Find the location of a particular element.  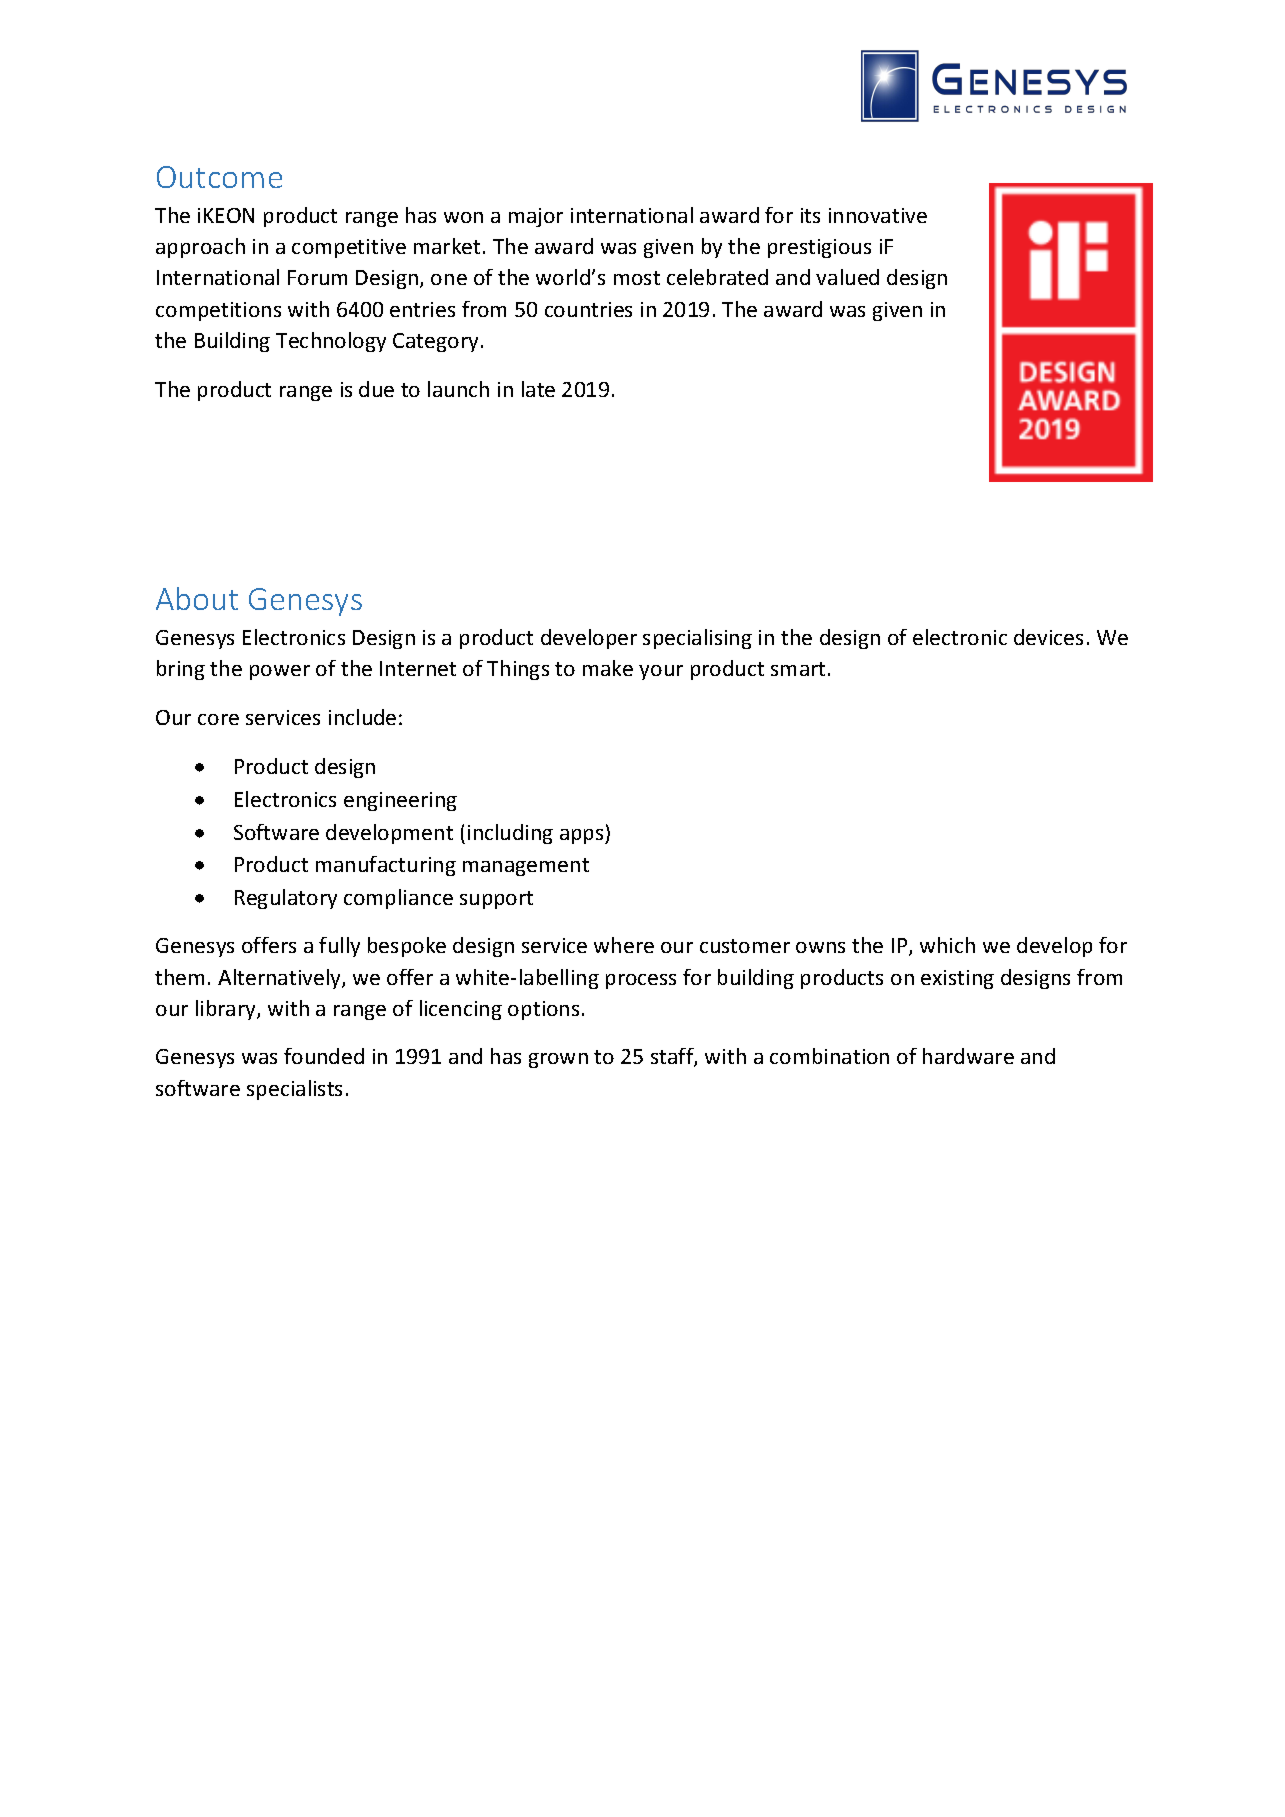

due is located at coordinates (376, 389).
